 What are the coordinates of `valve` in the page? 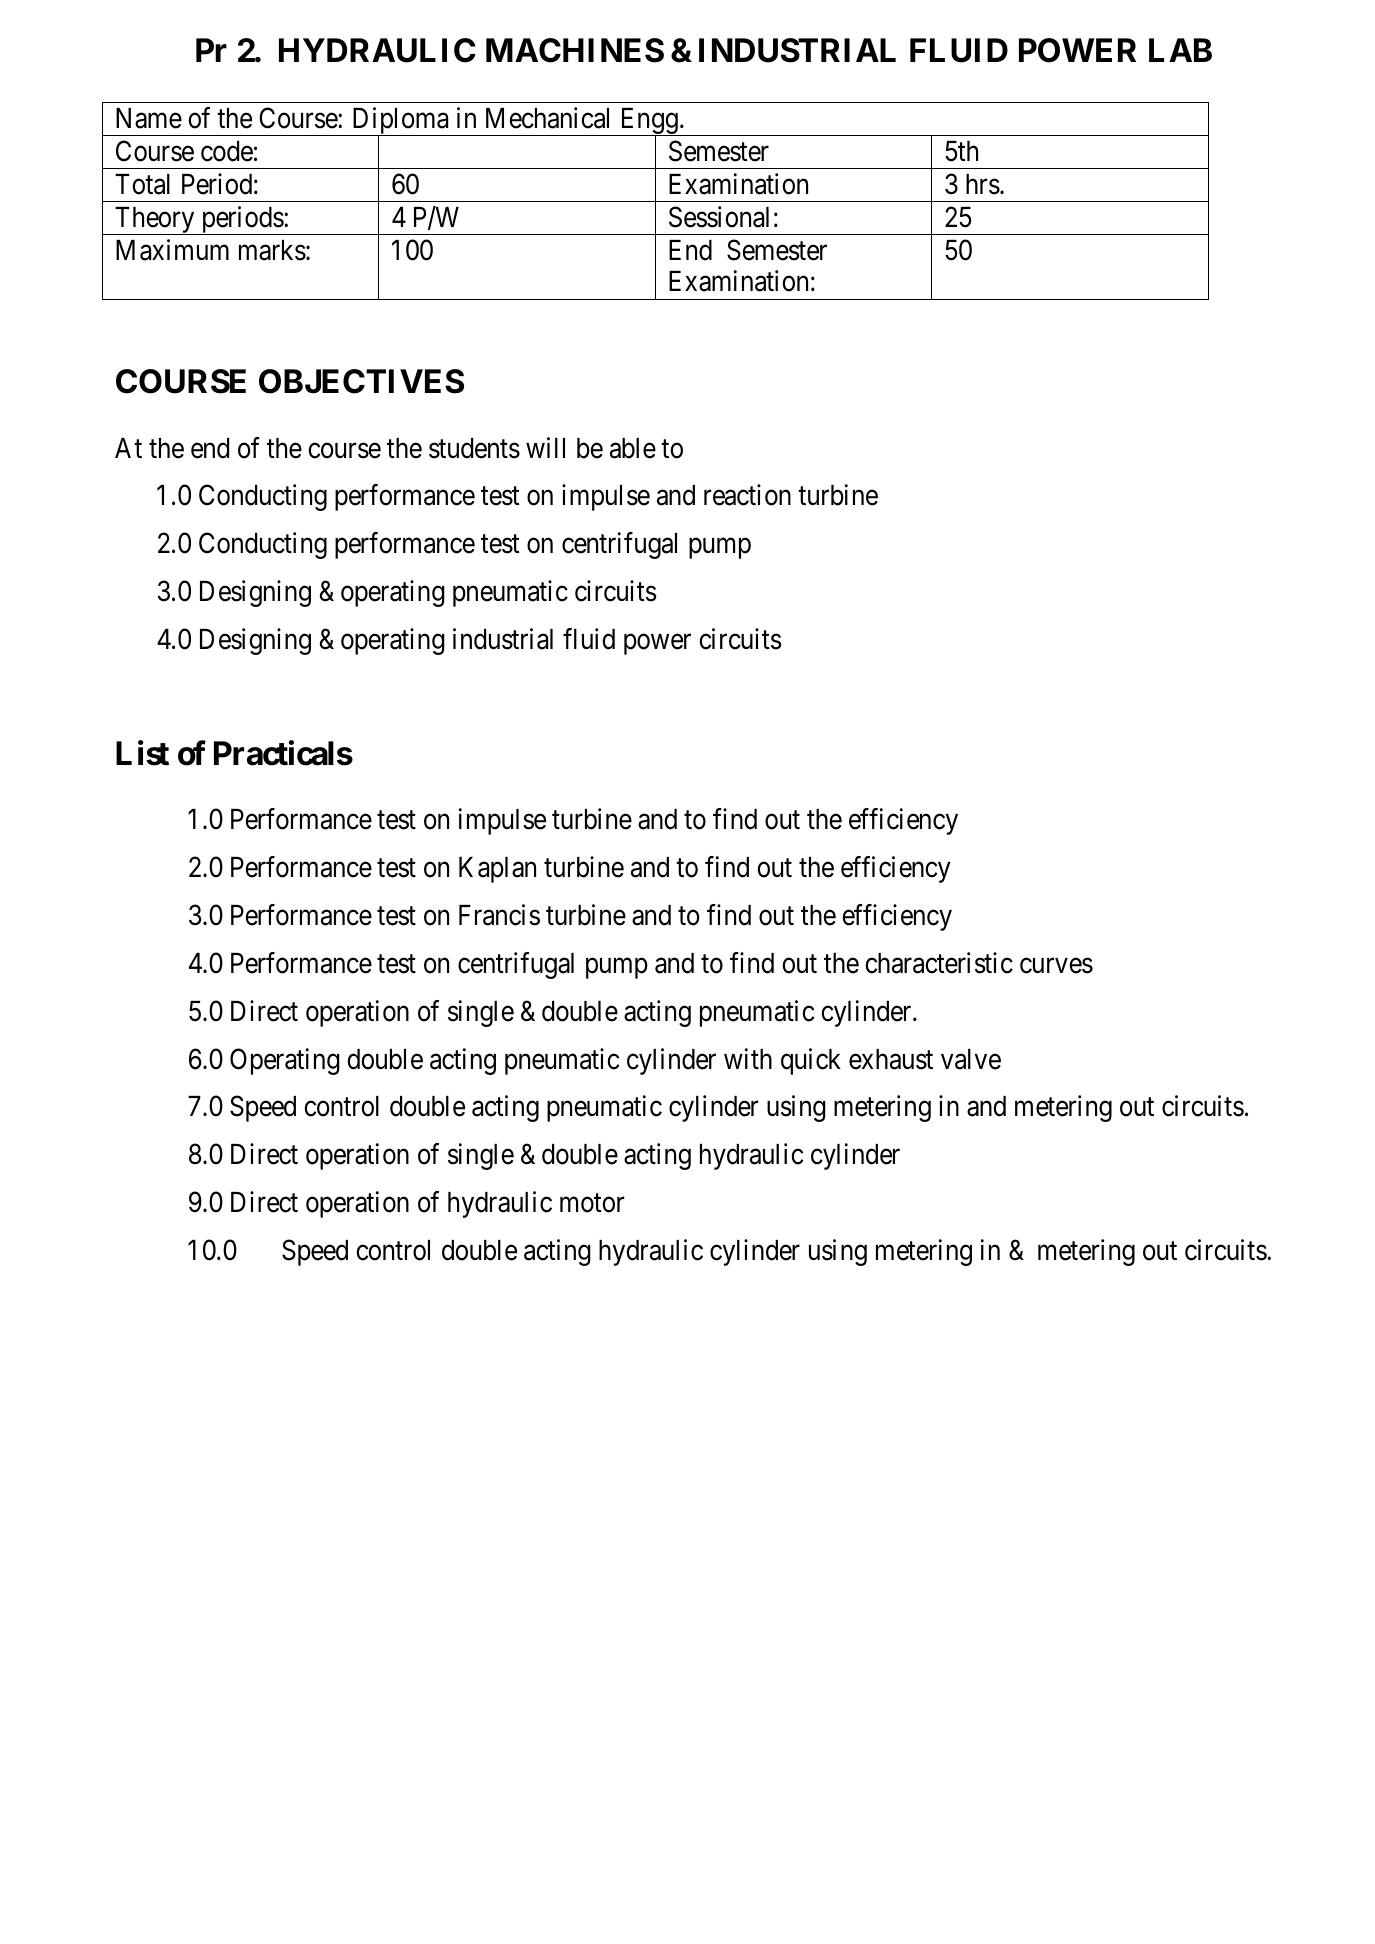 It's located at (971, 1059).
